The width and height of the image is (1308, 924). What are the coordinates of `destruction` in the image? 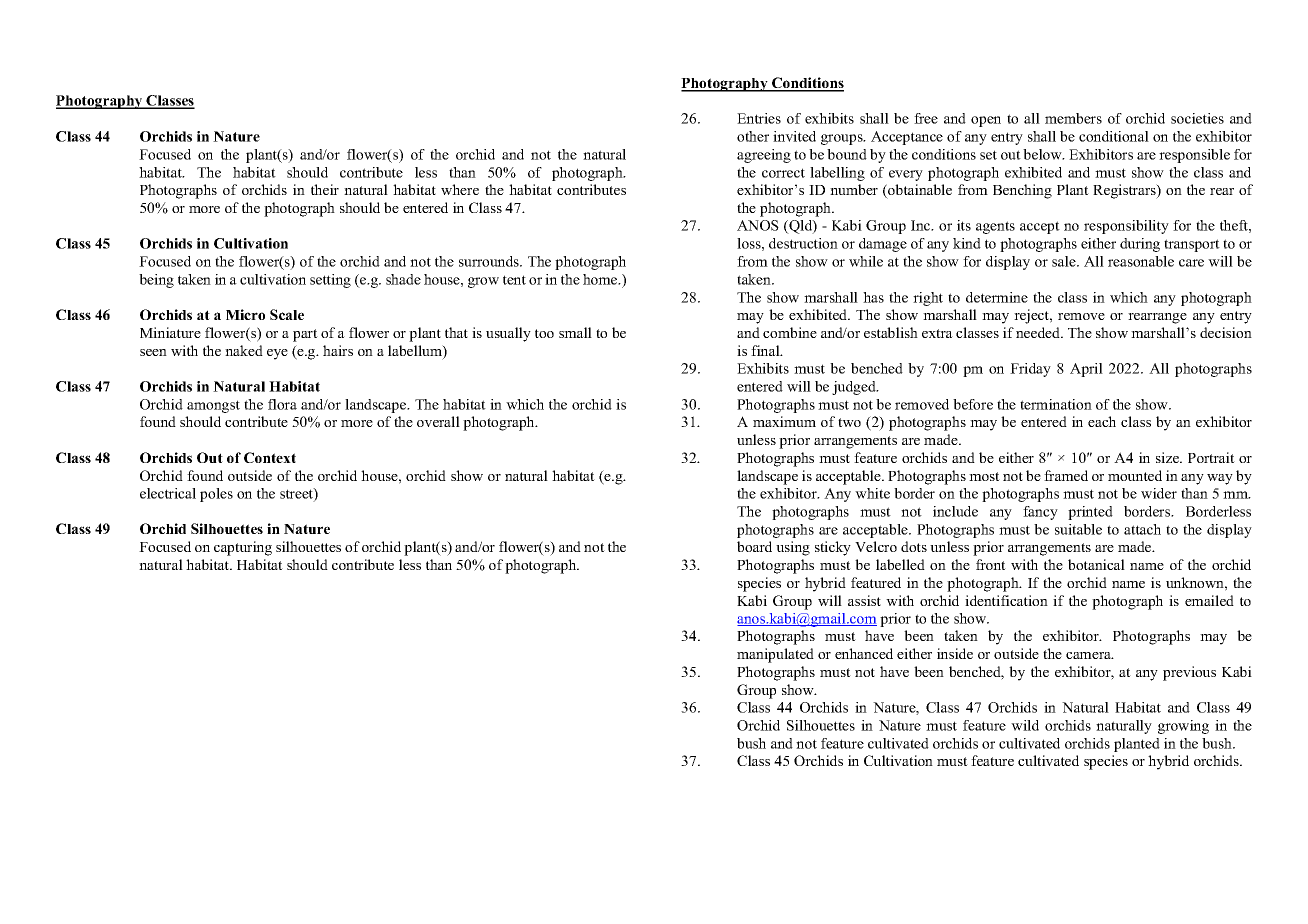 It's located at (803, 243).
